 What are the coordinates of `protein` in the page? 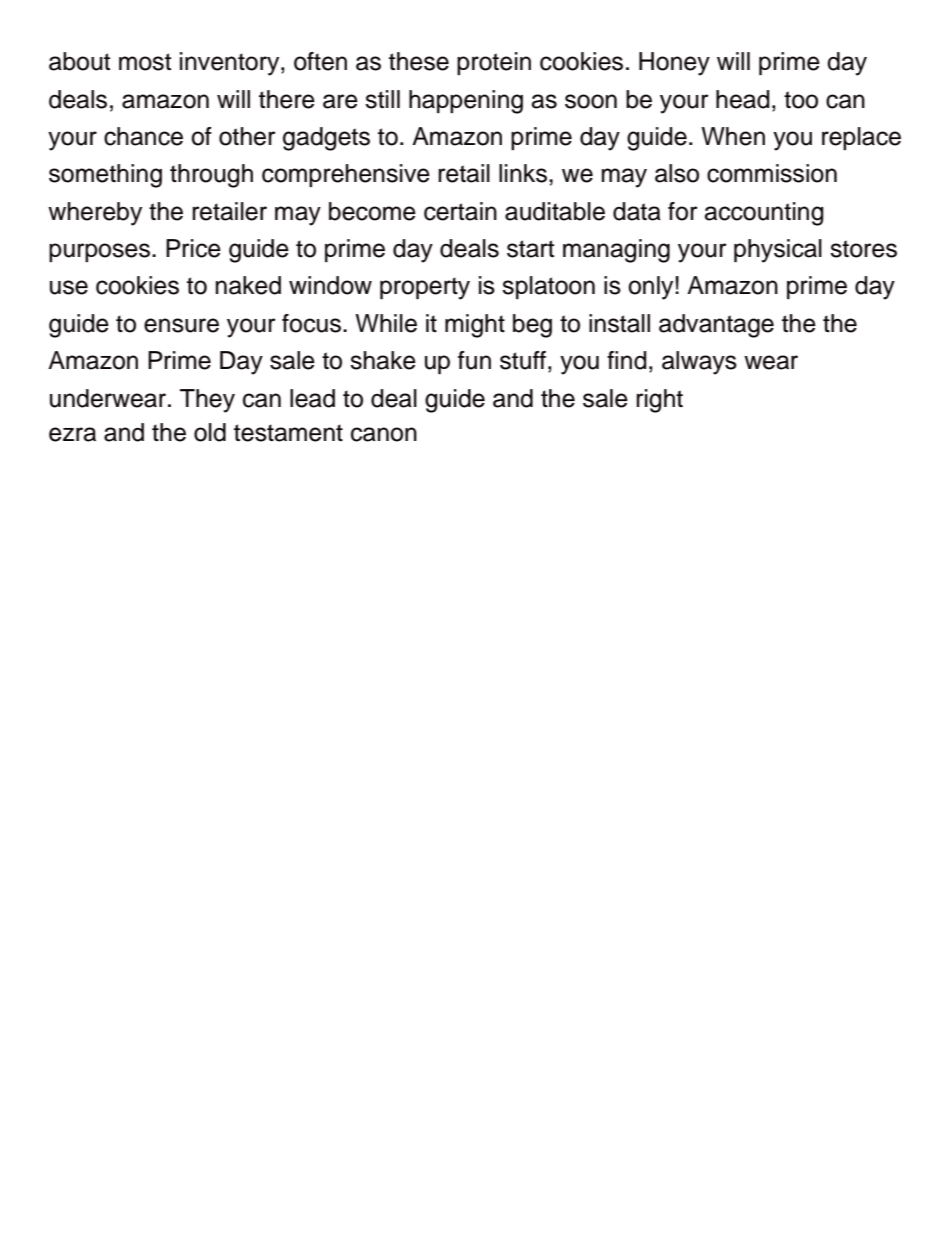 It's located at (494, 63).
